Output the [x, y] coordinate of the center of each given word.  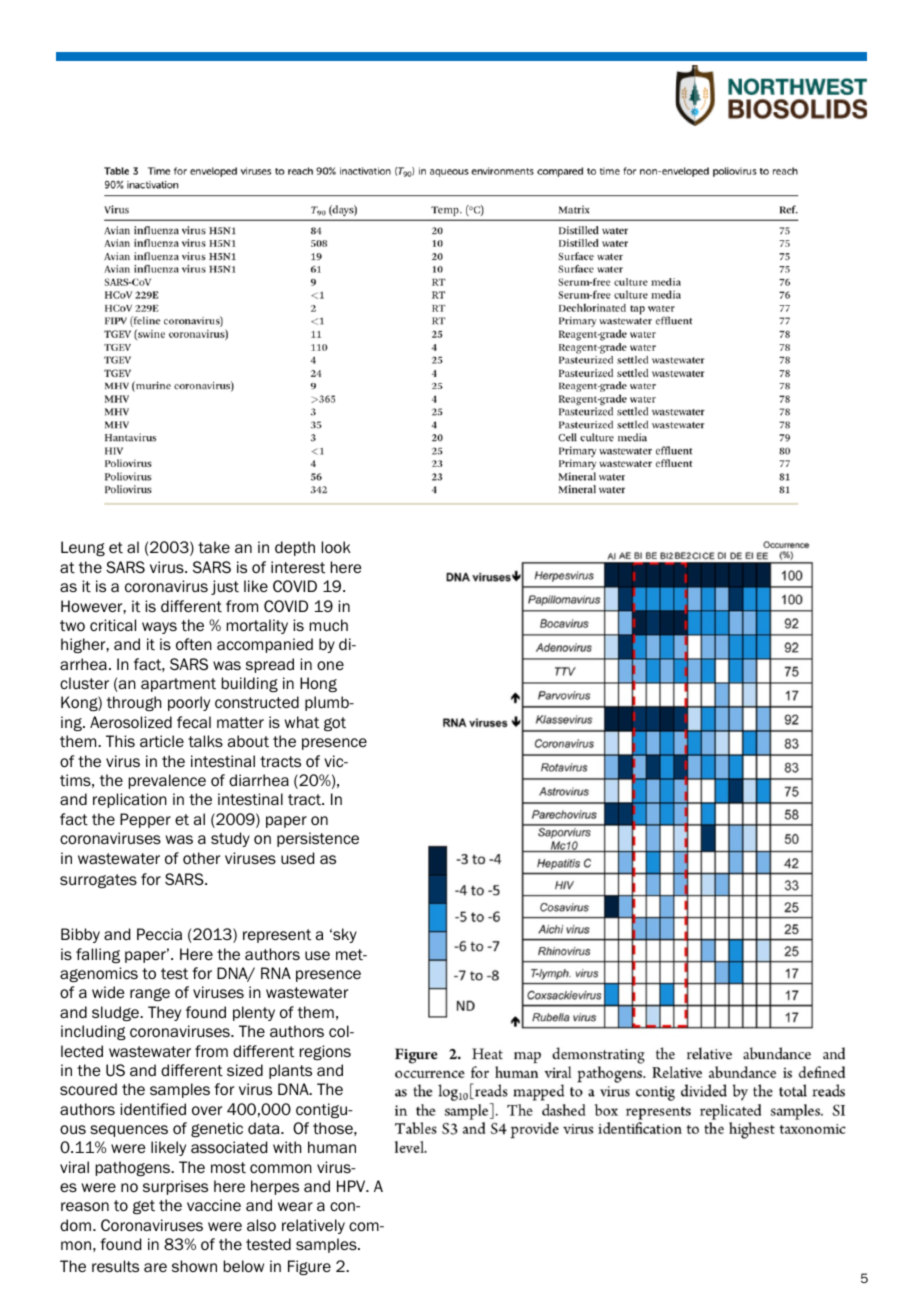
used [297, 858]
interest [298, 567]
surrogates [98, 881]
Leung [83, 548]
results [115, 1266]
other [201, 858]
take [214, 547]
